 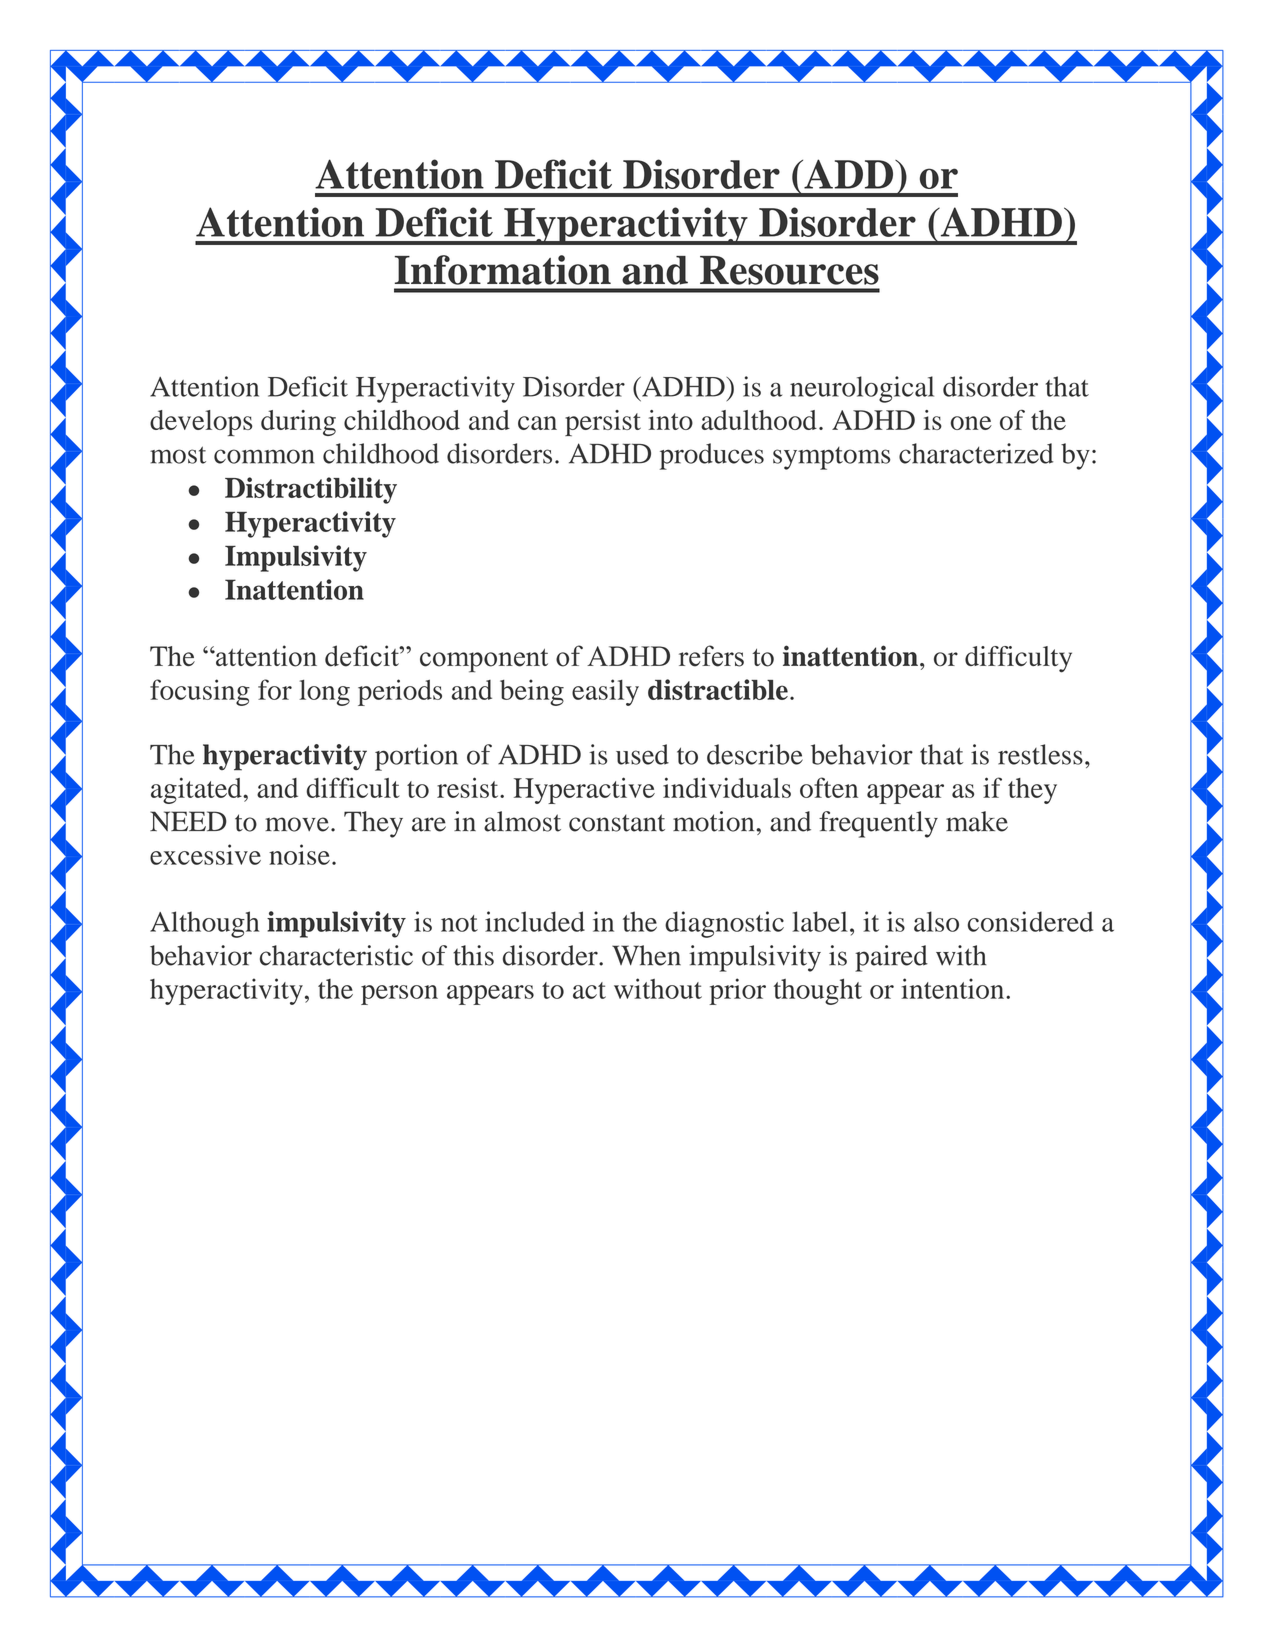 I want to click on When, so click(x=646, y=955).
